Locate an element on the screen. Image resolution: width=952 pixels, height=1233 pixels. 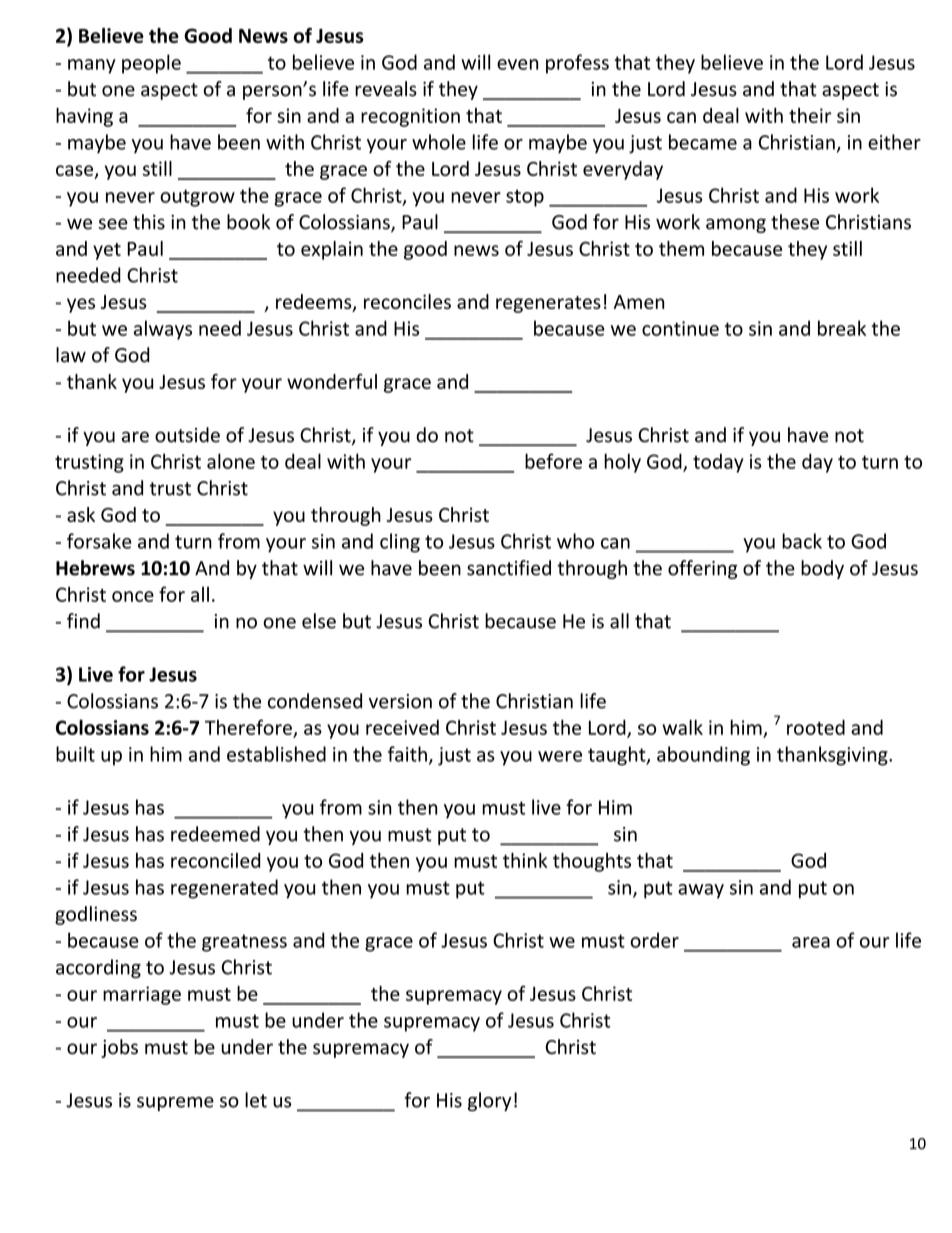
redeemed is located at coordinates (215, 834).
